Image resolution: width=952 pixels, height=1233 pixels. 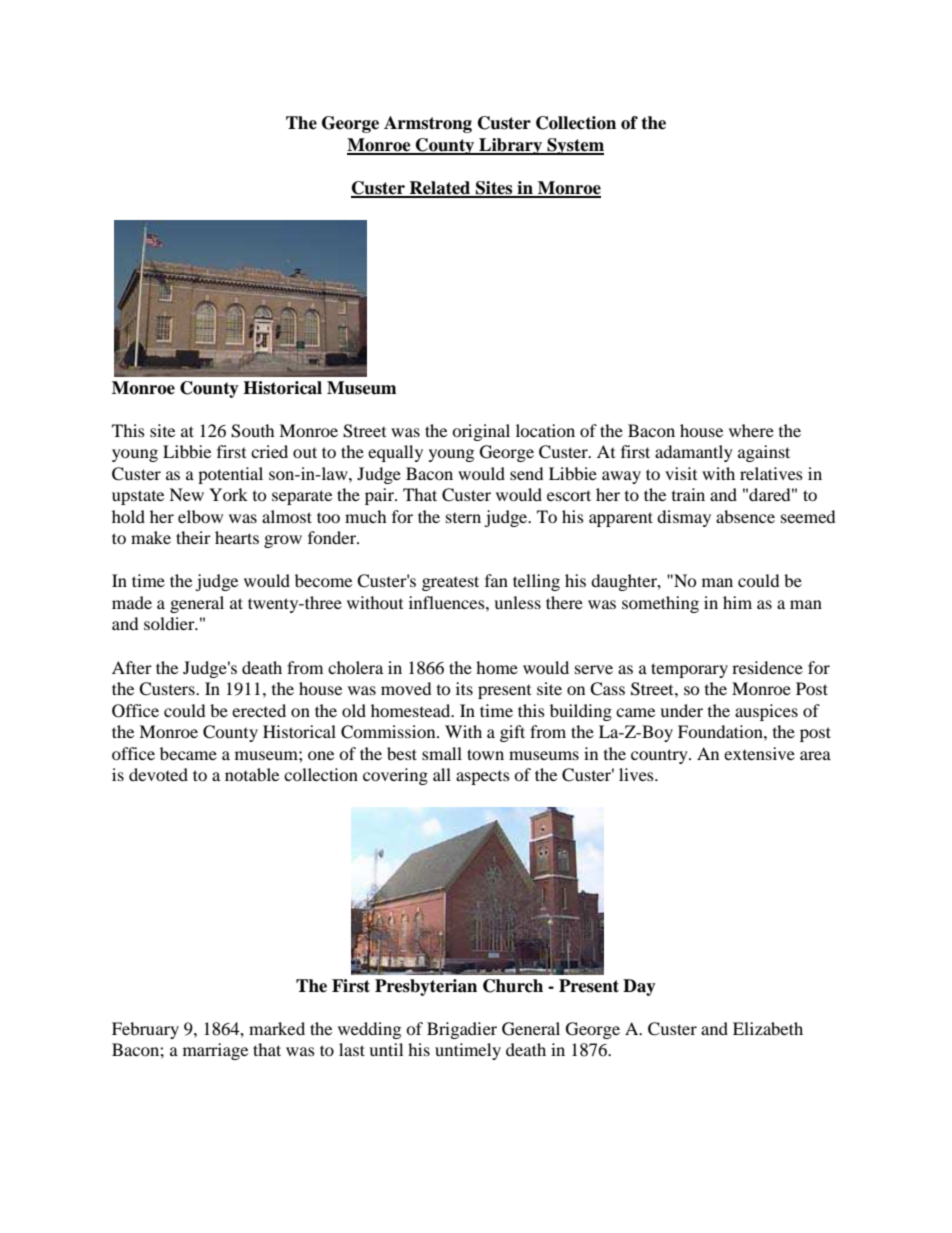 What do you see at coordinates (215, 1051) in the screenshot?
I see `marriage` at bounding box center [215, 1051].
